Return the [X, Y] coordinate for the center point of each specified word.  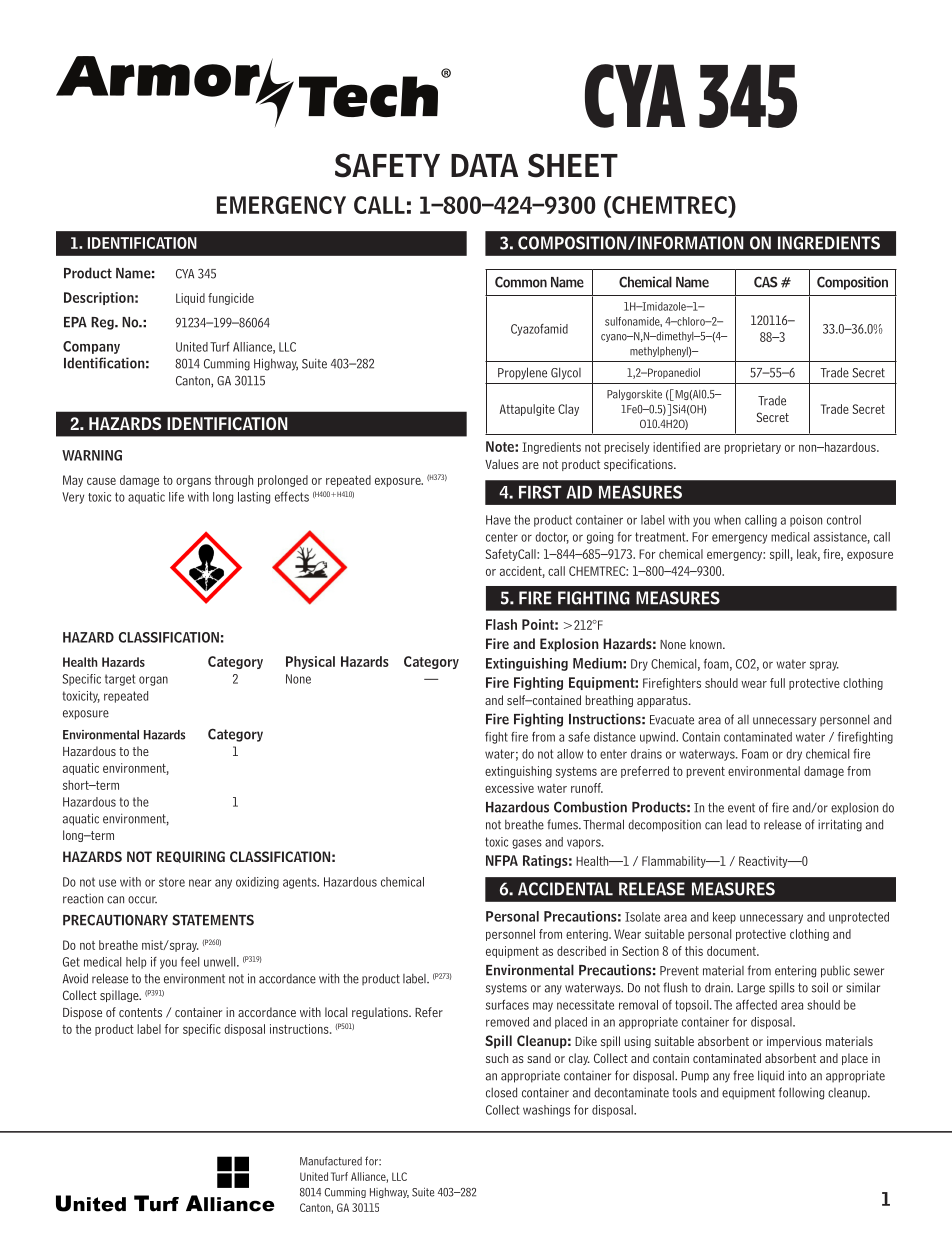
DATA [484, 165]
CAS [766, 282]
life [176, 497]
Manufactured [331, 1161]
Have [498, 520]
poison [806, 521]
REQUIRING [191, 857]
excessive [509, 788]
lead [736, 825]
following [801, 1093]
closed [501, 1092]
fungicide [231, 299]
